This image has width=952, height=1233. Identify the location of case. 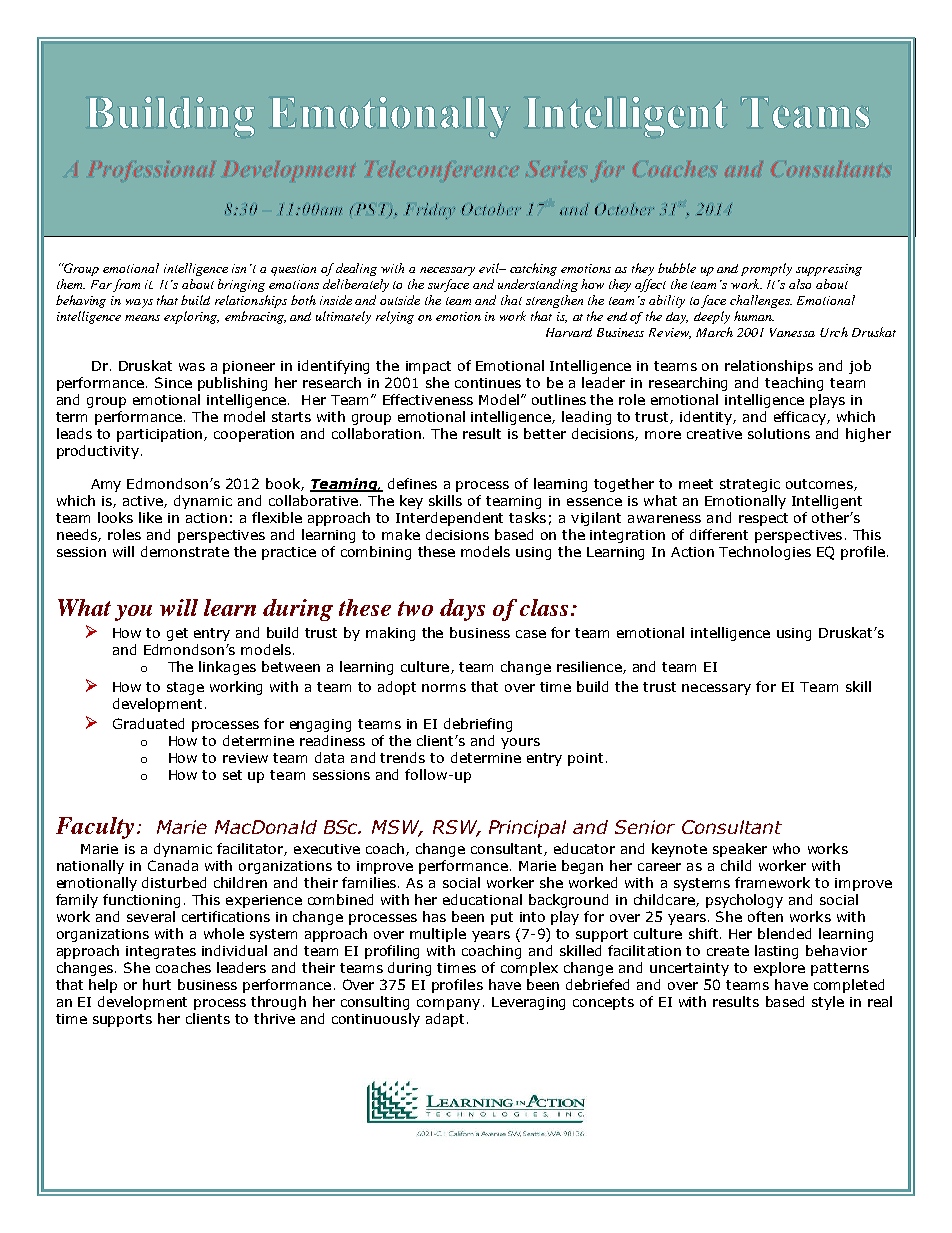
(531, 634).
